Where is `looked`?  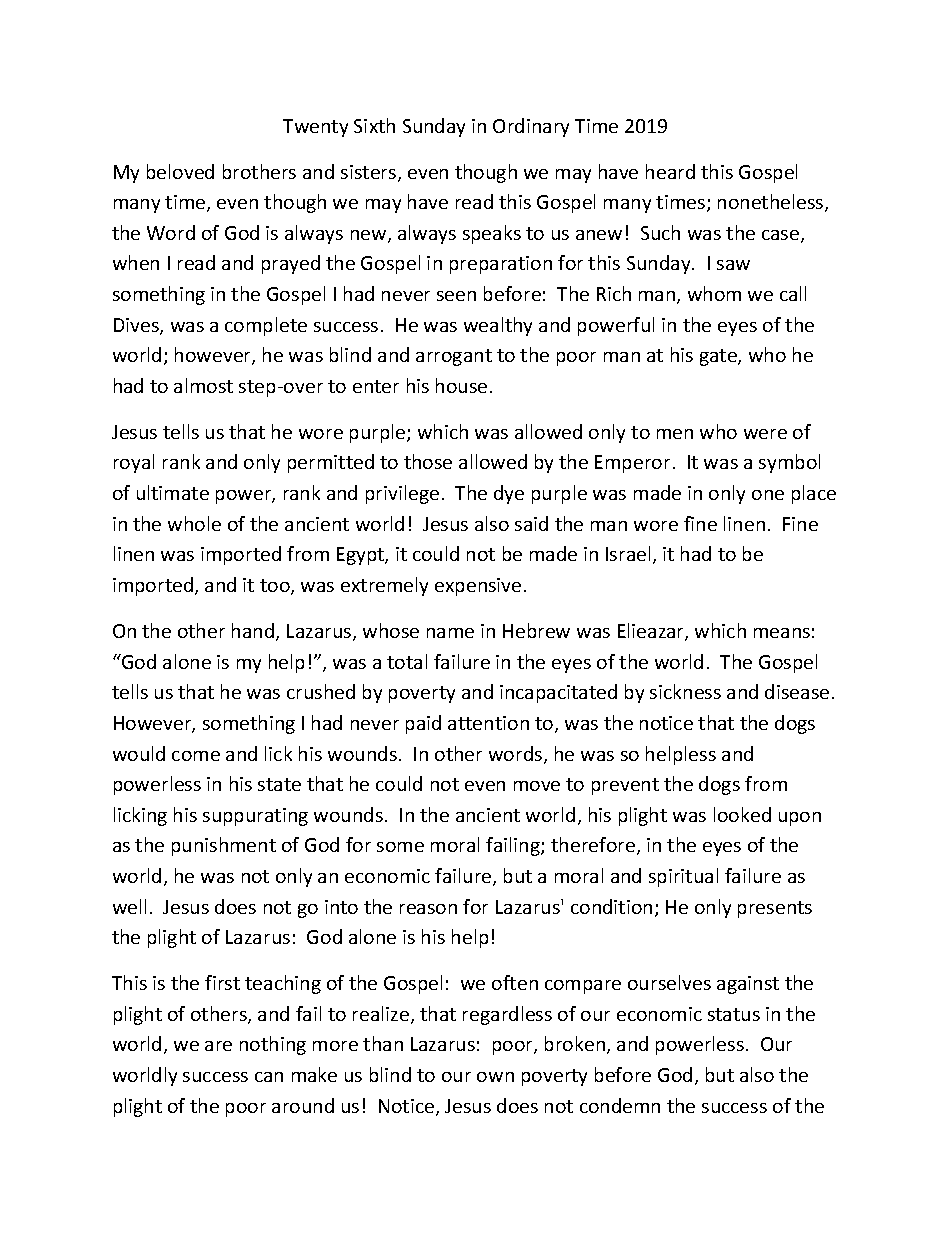
looked is located at coordinates (742, 814).
